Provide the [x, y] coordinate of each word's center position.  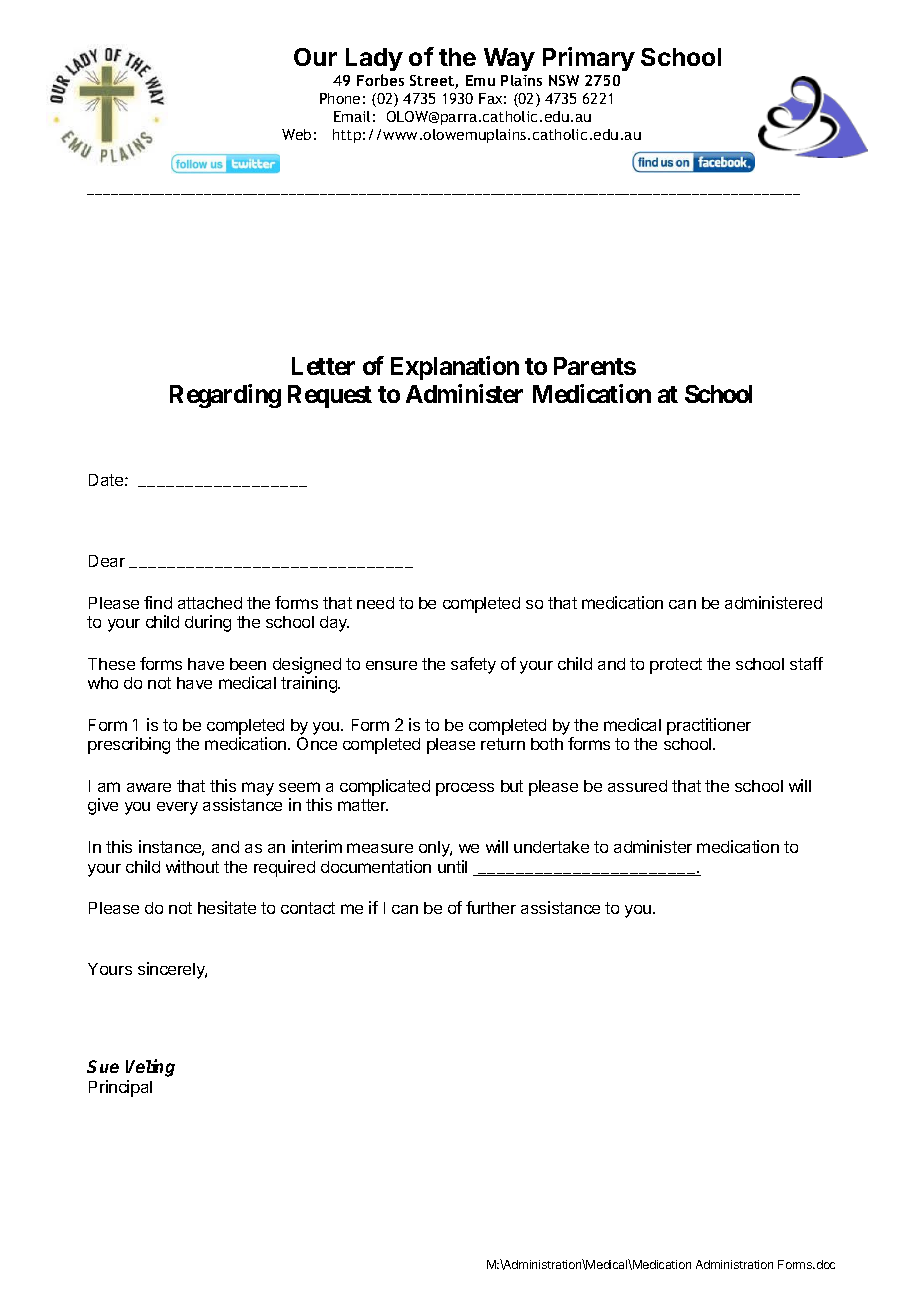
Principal [120, 1088]
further [491, 907]
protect [676, 666]
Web [296, 134]
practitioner [709, 726]
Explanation [455, 368]
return [503, 744]
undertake [551, 847]
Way [509, 59]
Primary [589, 59]
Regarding [225, 396]
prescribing [129, 745]
